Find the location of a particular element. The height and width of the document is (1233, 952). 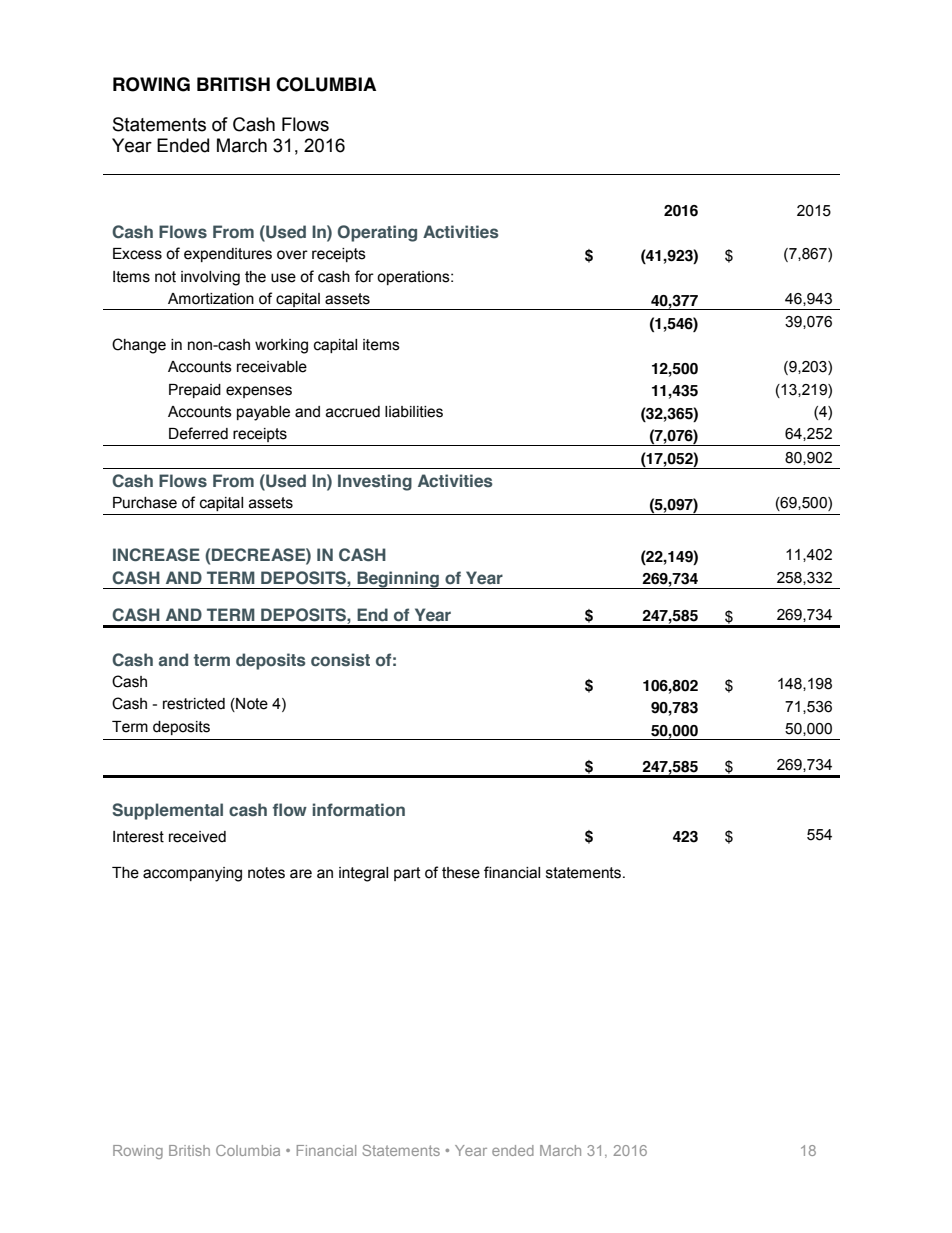

Operating is located at coordinates (377, 233).
